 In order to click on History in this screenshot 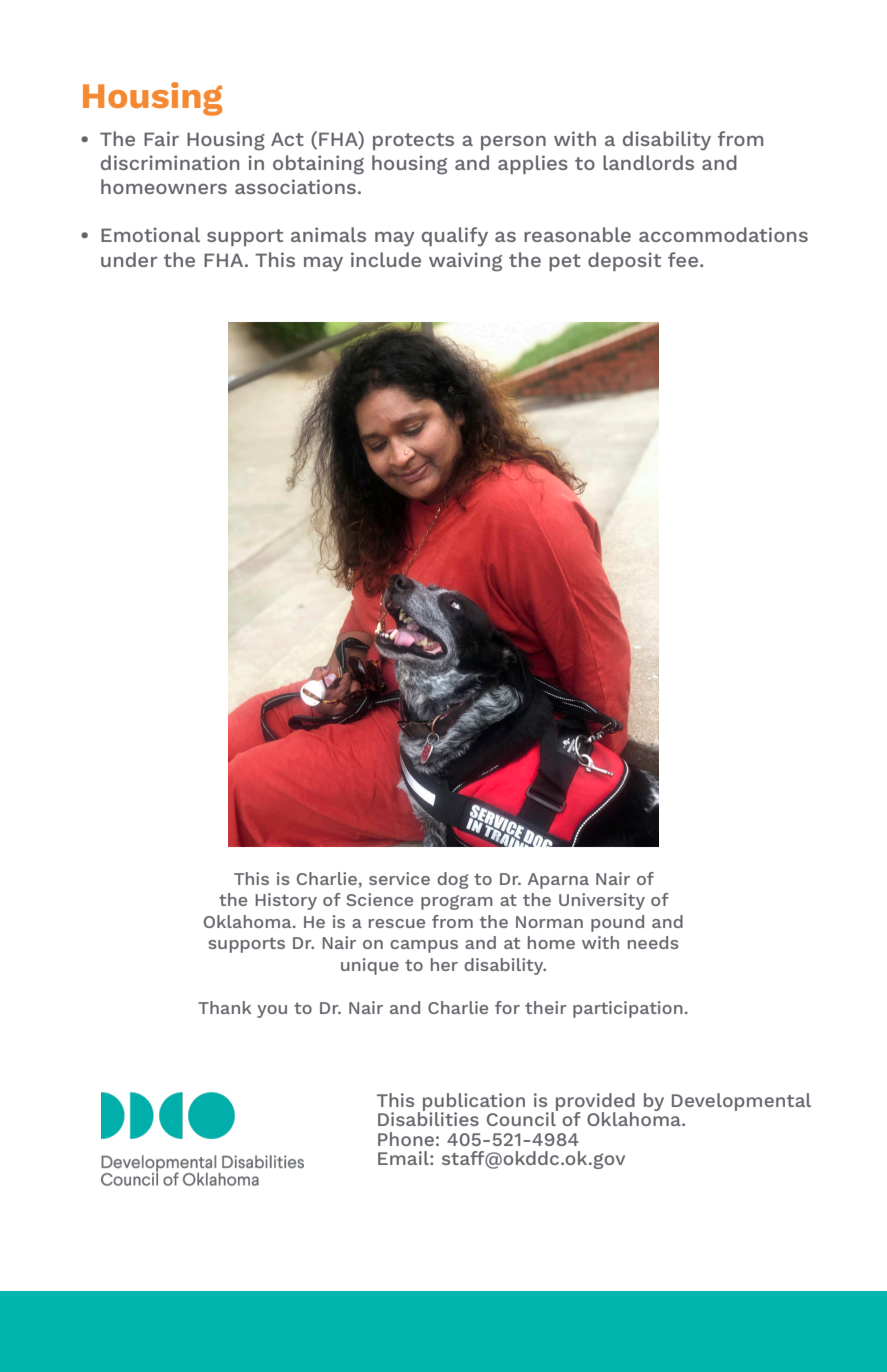, I will do `click(286, 901)`.
